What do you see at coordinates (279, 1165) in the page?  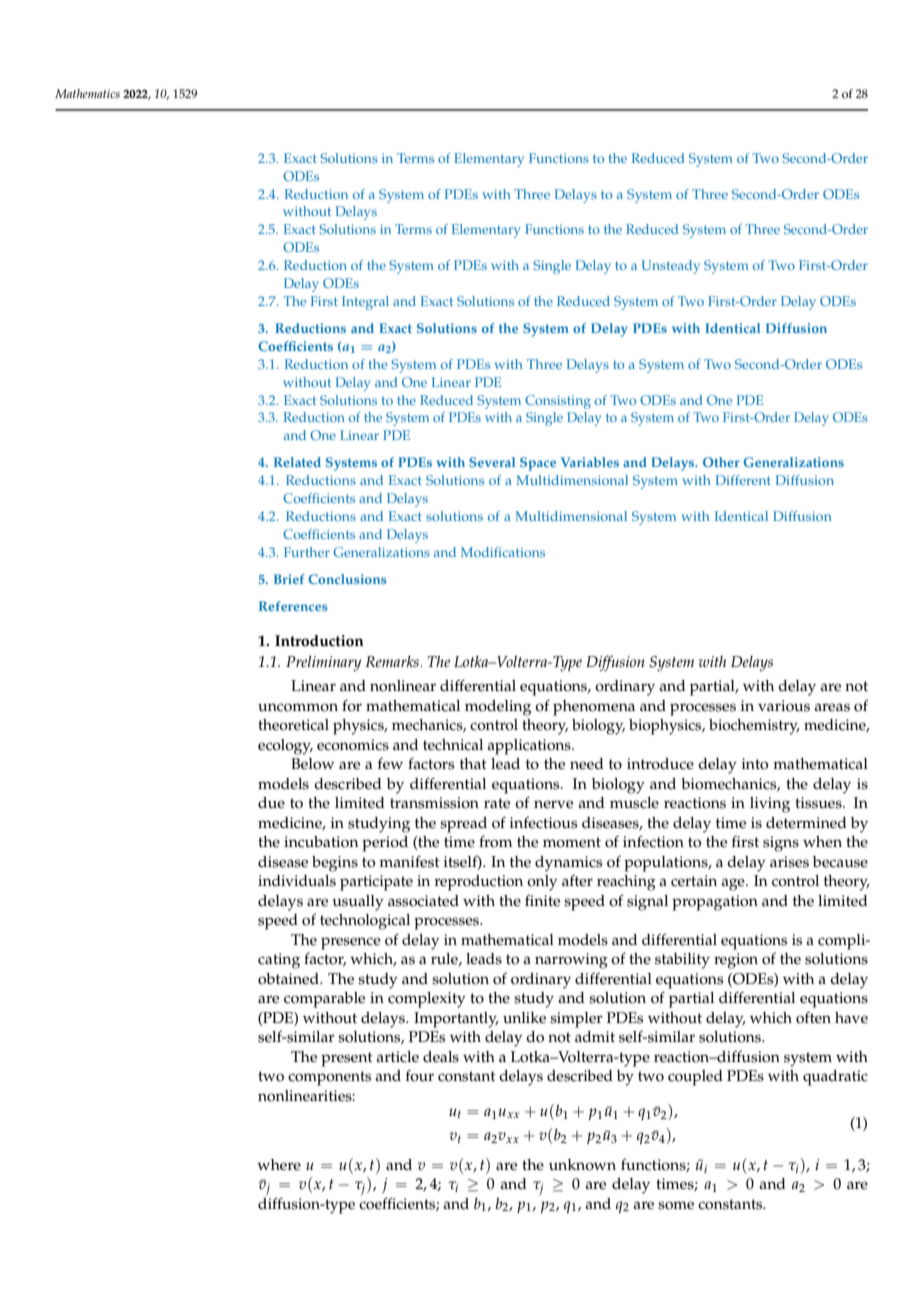 I see `where` at bounding box center [279, 1165].
